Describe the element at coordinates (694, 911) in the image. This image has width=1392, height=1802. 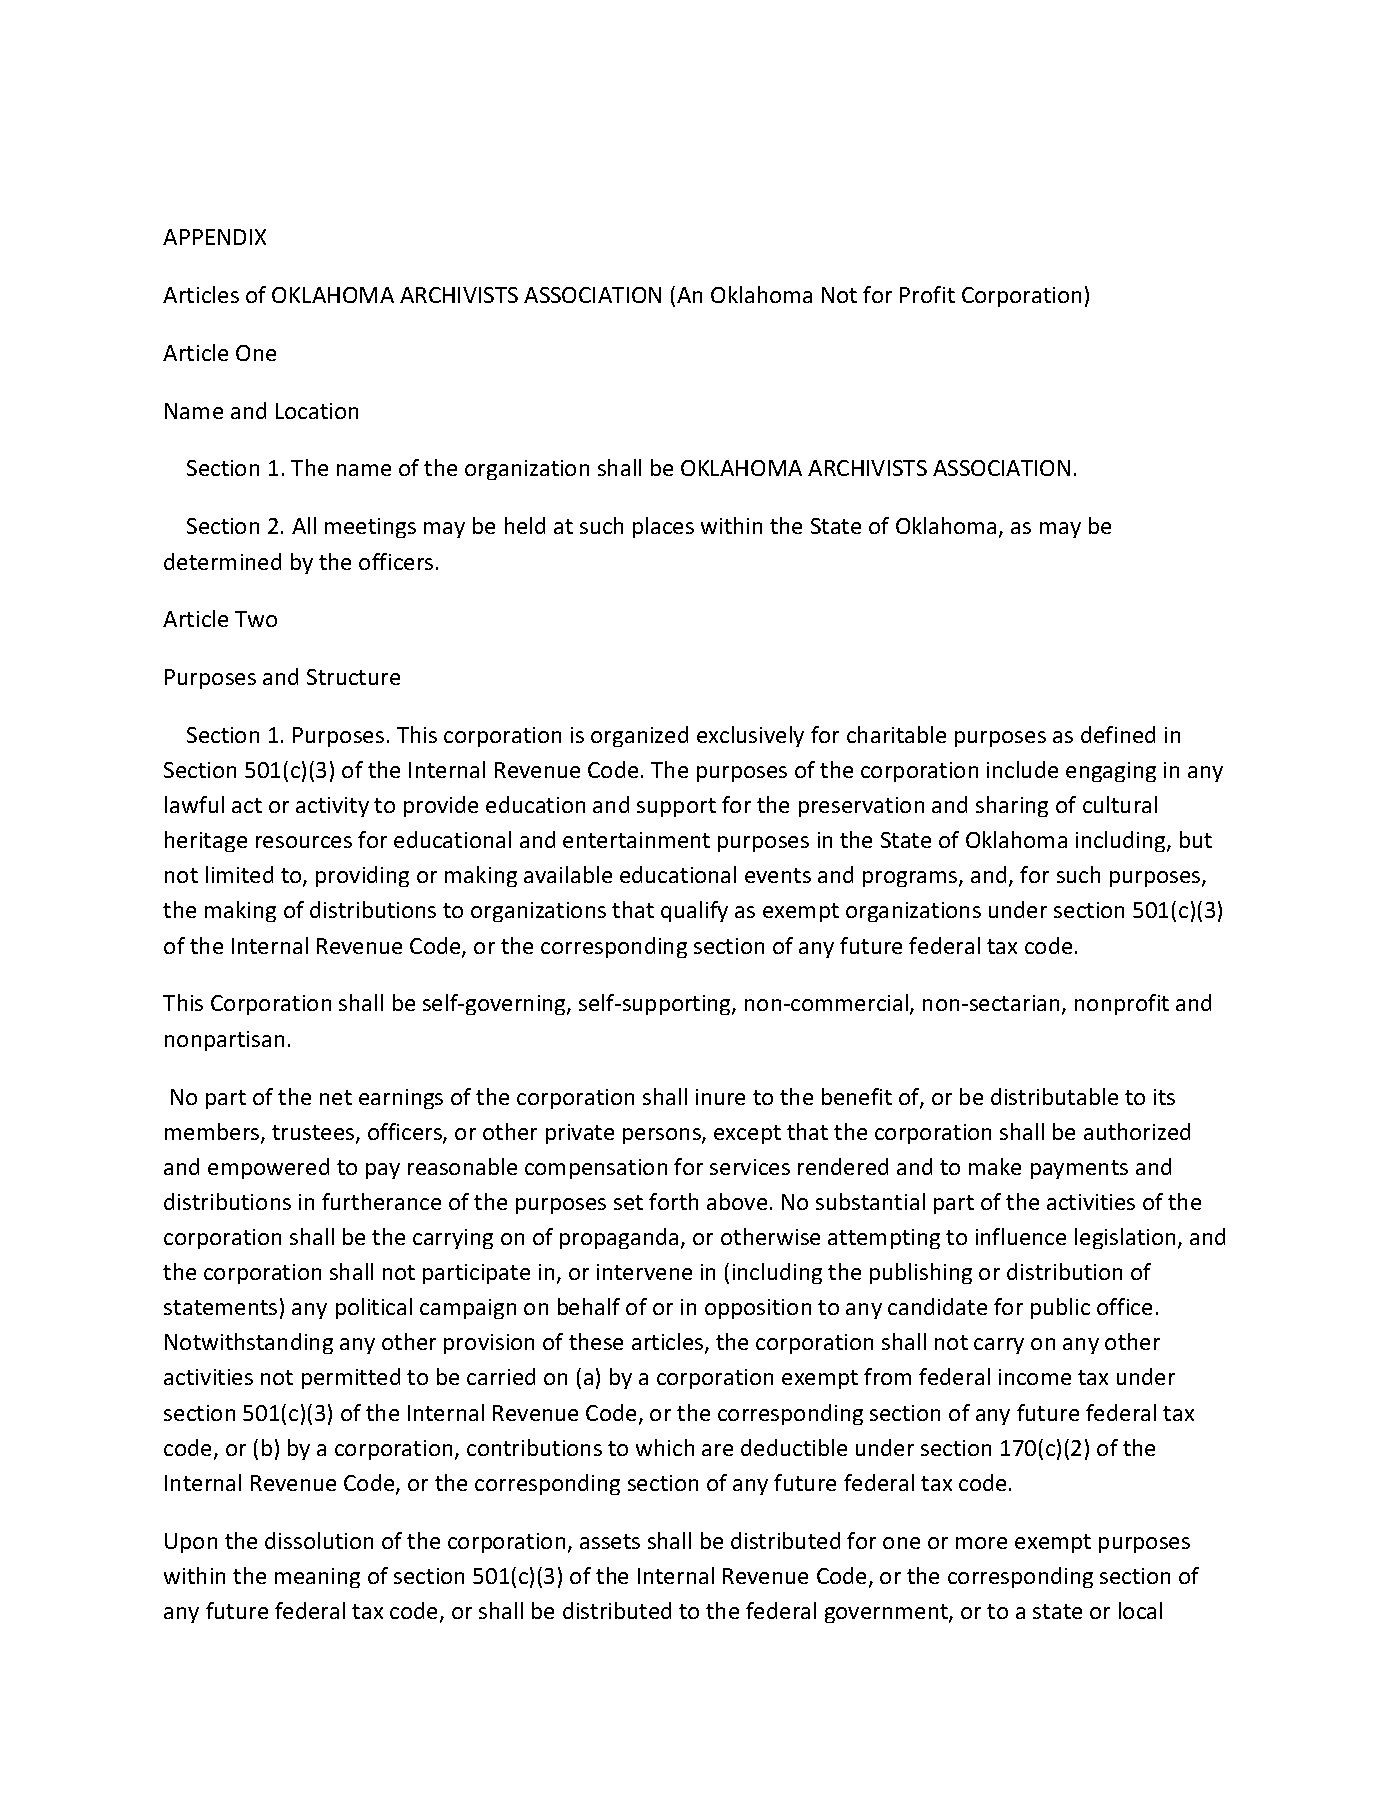
I see `qualify` at that location.
